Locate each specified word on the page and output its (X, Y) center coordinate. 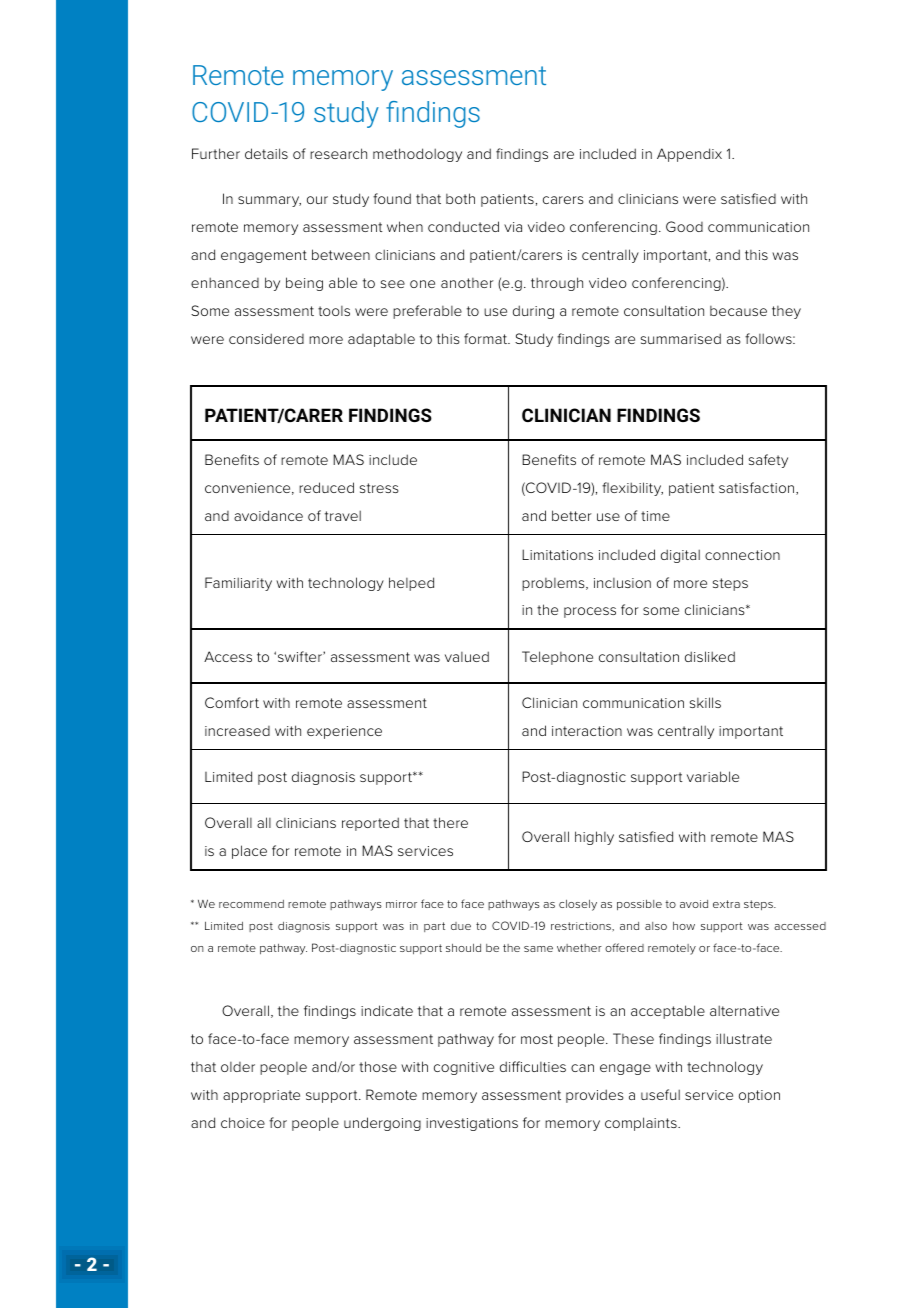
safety (768, 461)
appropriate (261, 1096)
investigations (472, 1124)
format (486, 338)
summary (269, 201)
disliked (710, 656)
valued (467, 656)
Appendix (689, 155)
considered (266, 338)
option (759, 1096)
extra (726, 904)
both (460, 198)
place (249, 852)
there (450, 822)
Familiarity (238, 584)
